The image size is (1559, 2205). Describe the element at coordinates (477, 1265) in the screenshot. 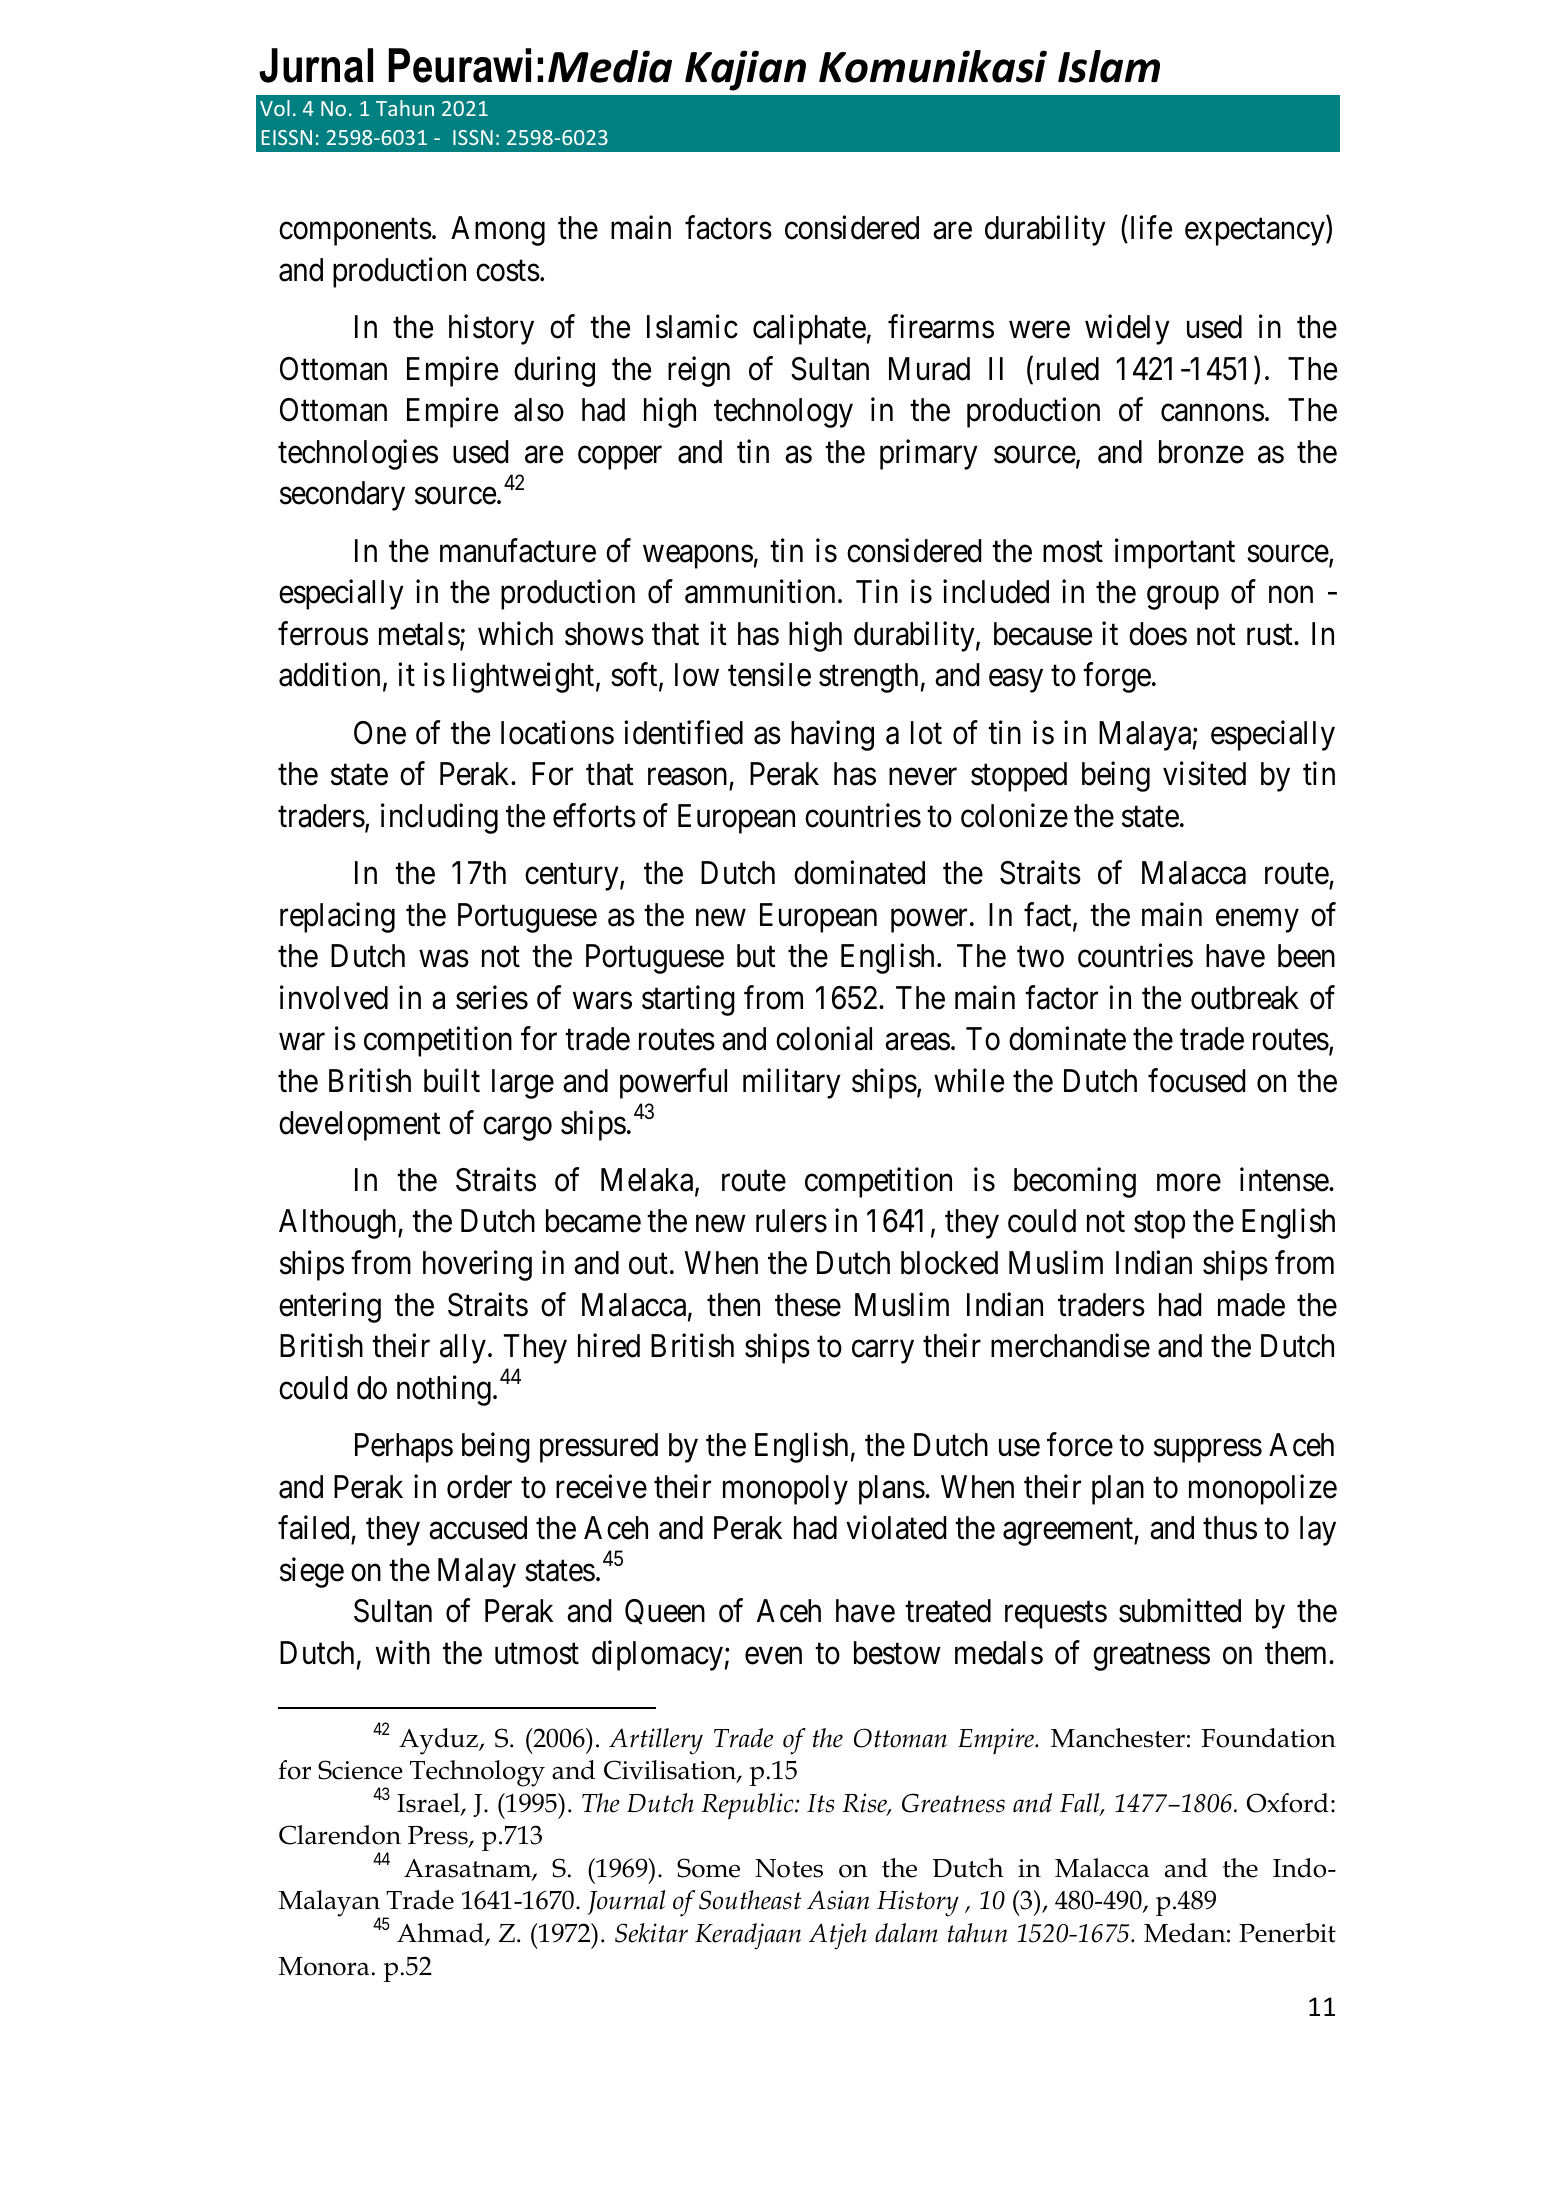

I see `hovering` at that location.
